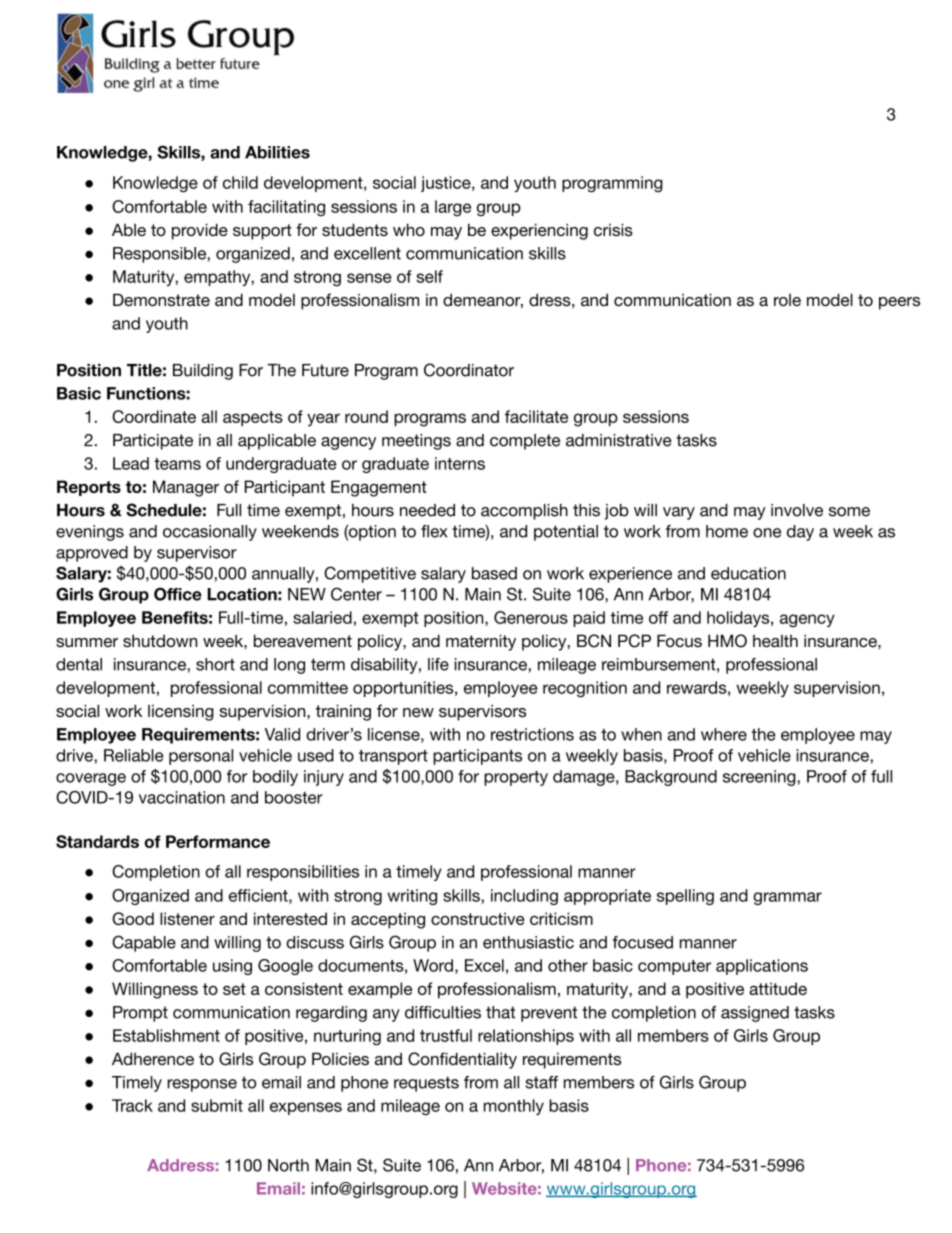  What do you see at coordinates (514, 1107) in the image?
I see `monthly` at bounding box center [514, 1107].
